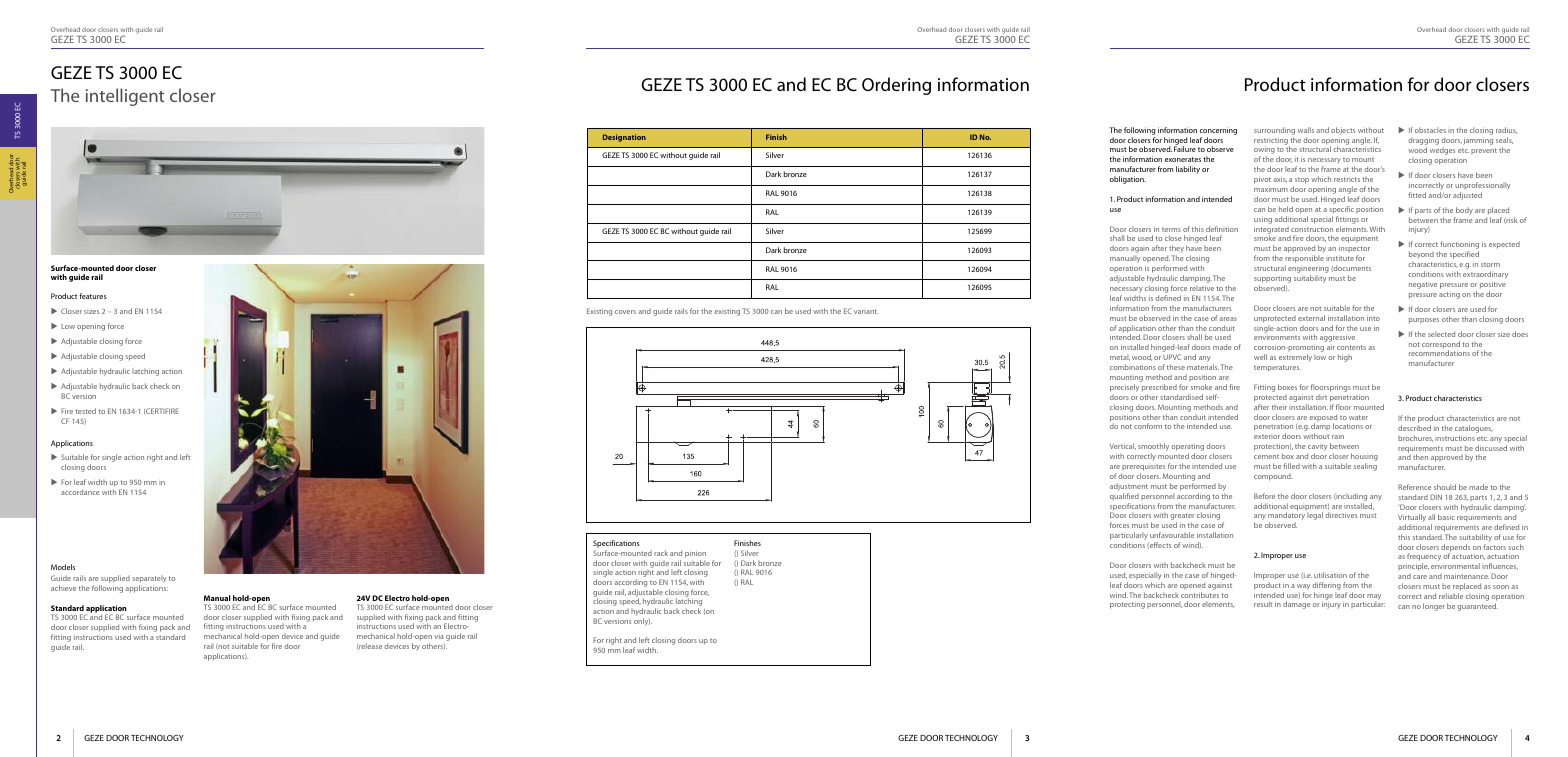 This page has width=1568, height=757. What do you see at coordinates (896, 86) in the page?
I see `Ordering` at bounding box center [896, 86].
